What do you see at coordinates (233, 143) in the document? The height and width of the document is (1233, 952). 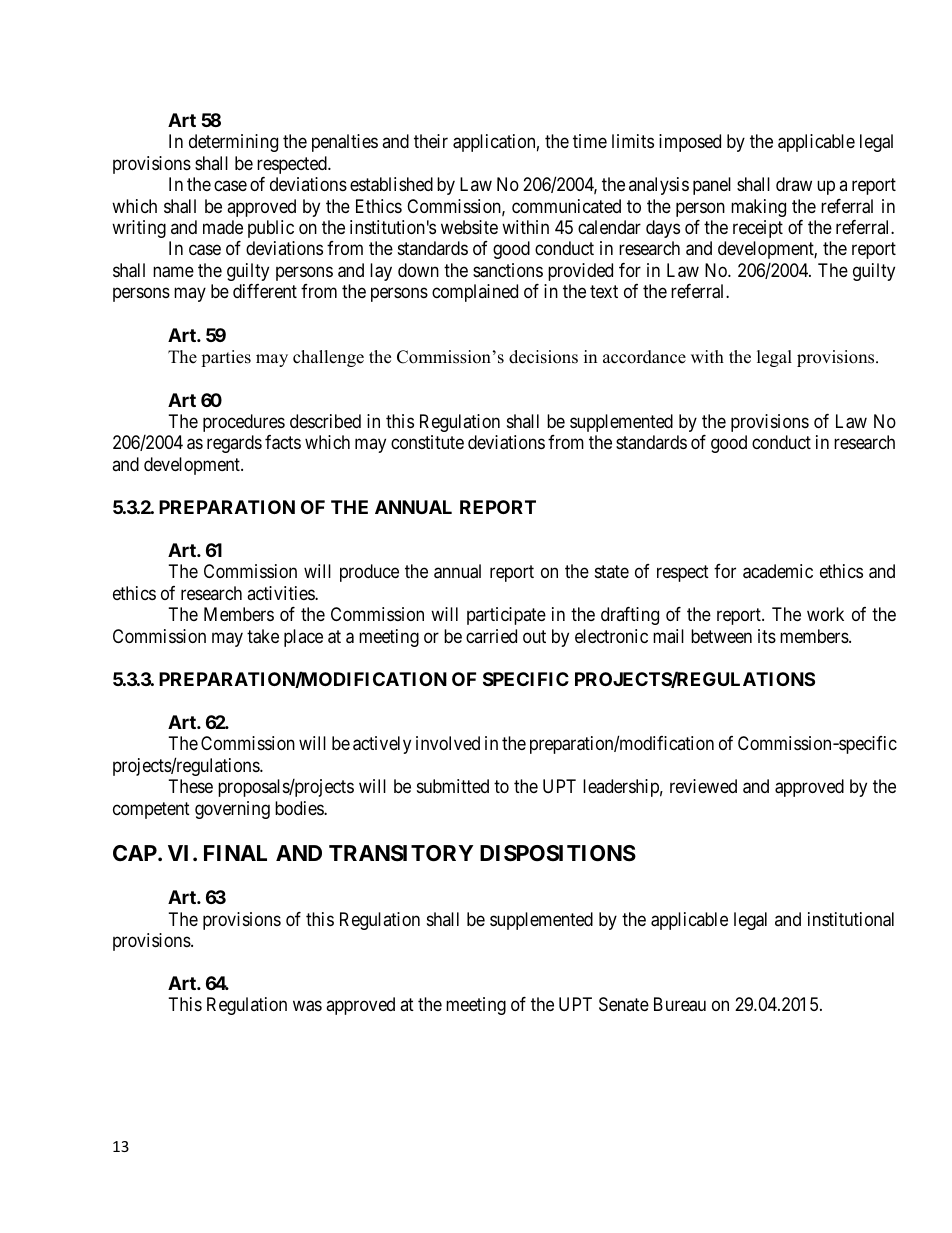 I see `determining` at bounding box center [233, 143].
